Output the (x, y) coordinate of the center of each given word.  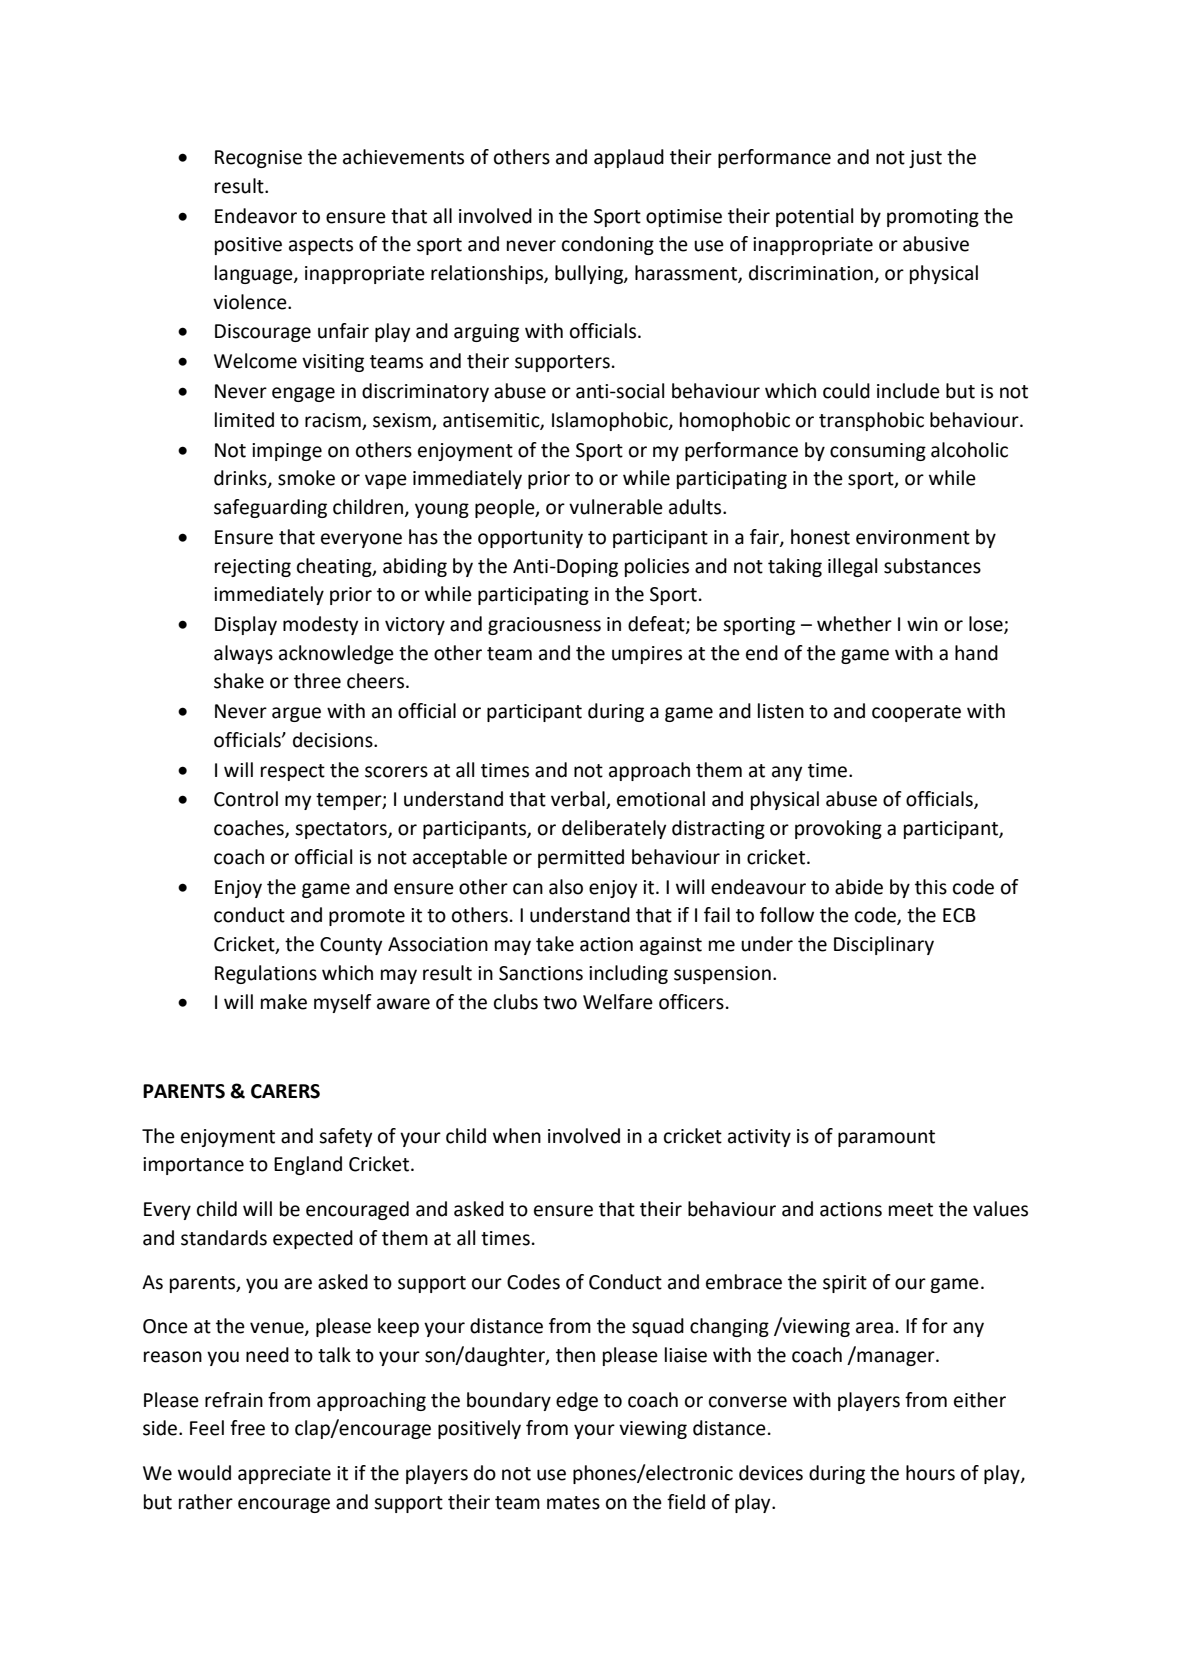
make (284, 1002)
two (560, 1003)
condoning (608, 245)
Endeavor (256, 216)
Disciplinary (884, 945)
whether (854, 624)
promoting (933, 218)
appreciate (284, 1475)
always (243, 654)
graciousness (544, 626)
